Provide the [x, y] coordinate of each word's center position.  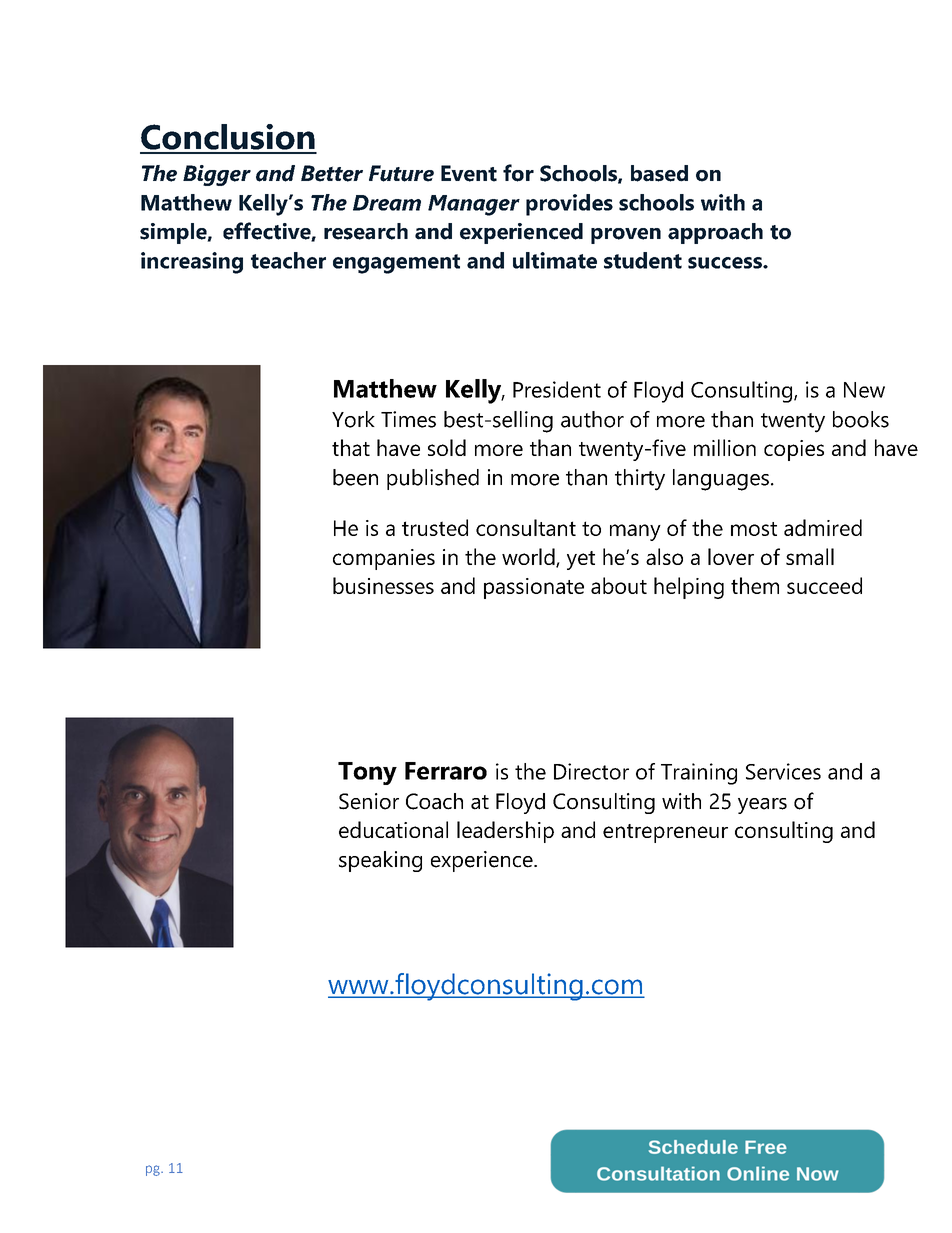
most [754, 529]
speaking [380, 861]
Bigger [217, 175]
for [518, 173]
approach [715, 233]
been [355, 477]
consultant [526, 527]
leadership [505, 832]
